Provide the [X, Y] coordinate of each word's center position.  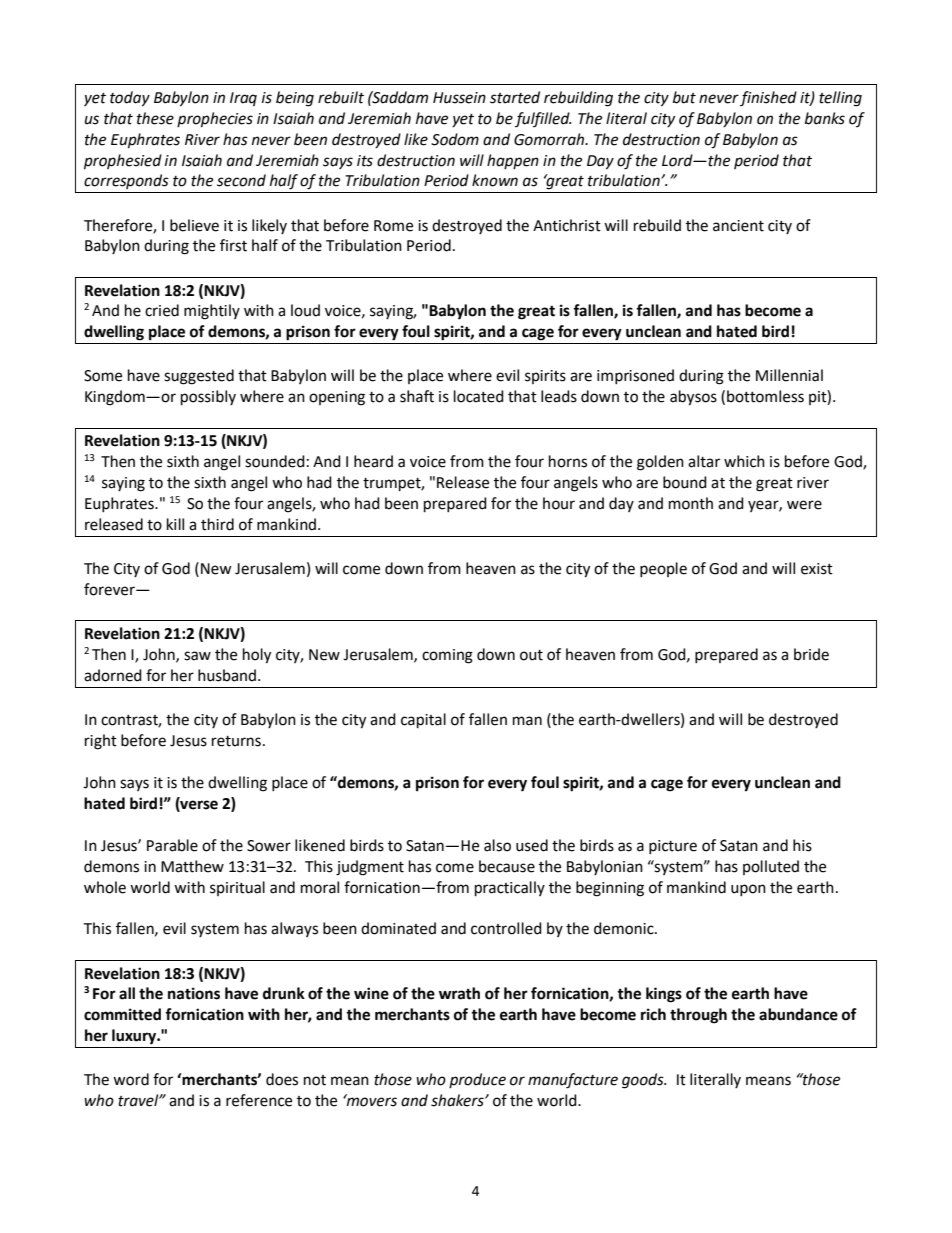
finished [768, 98]
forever [110, 589]
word [131, 1079]
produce [477, 1080]
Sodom [455, 139]
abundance [798, 1014]
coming [447, 656]
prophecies [215, 120]
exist [817, 569]
